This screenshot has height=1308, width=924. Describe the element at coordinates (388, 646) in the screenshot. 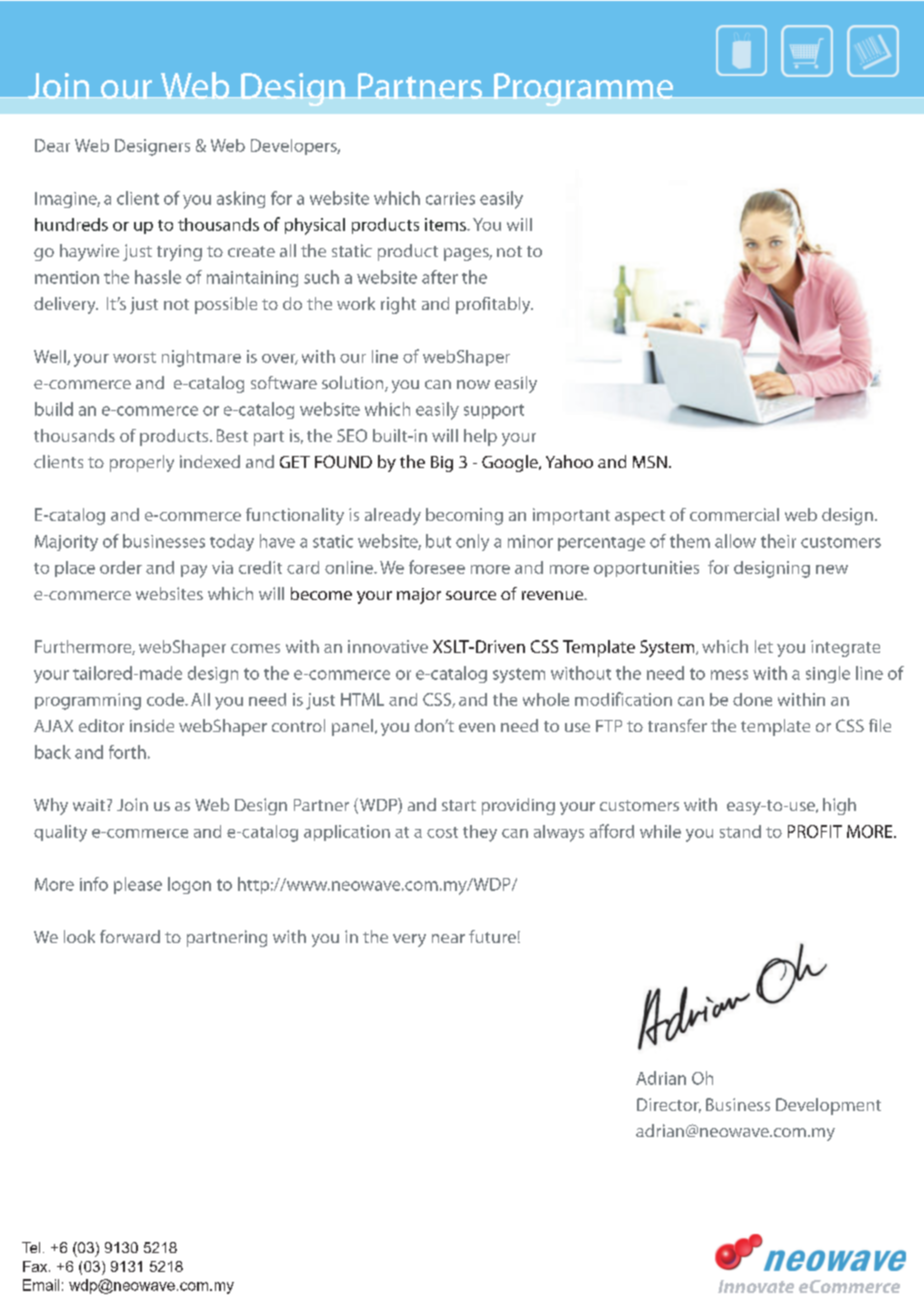

I see `innovative` at that location.
